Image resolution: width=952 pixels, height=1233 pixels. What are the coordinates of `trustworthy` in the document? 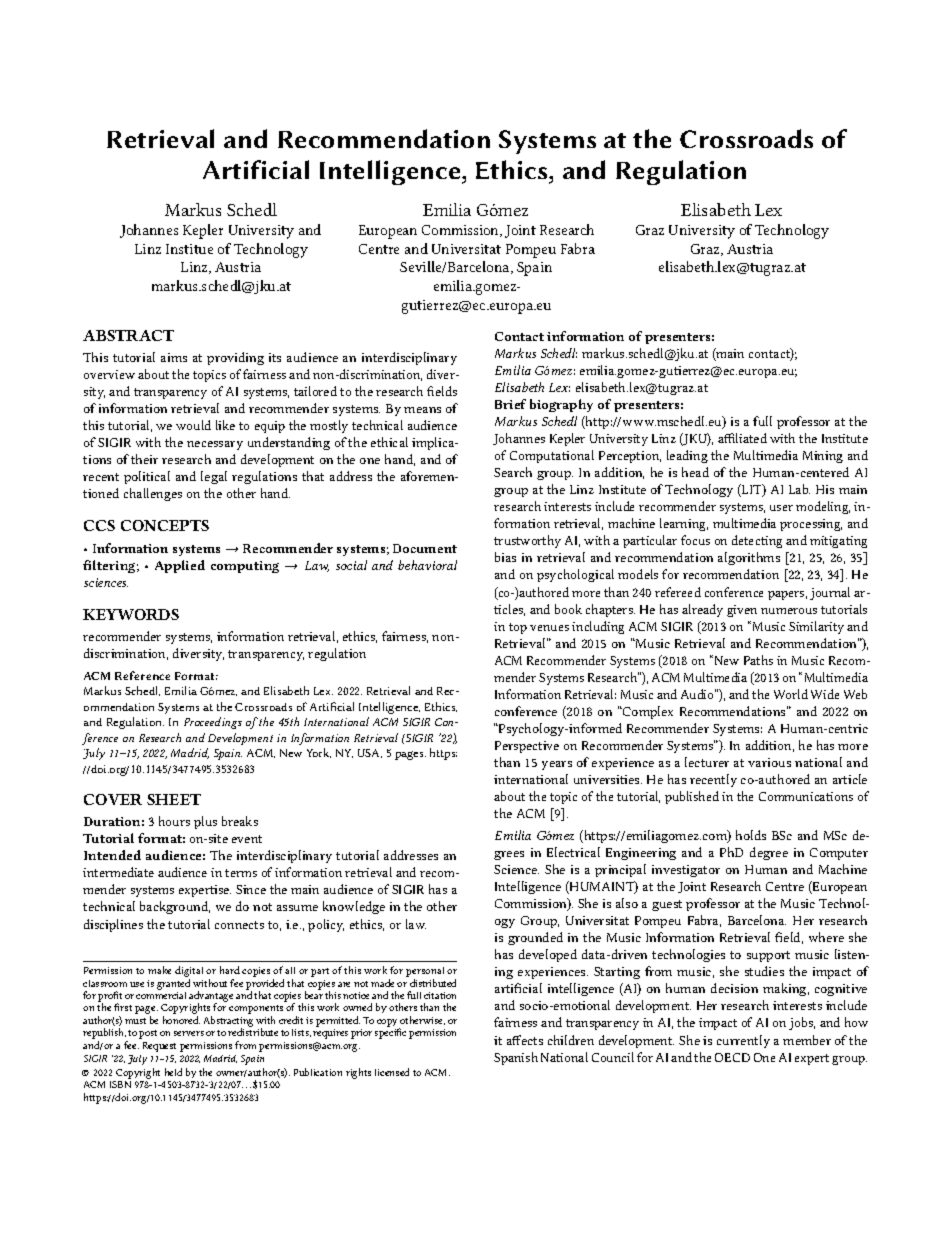 It's located at (527, 541).
